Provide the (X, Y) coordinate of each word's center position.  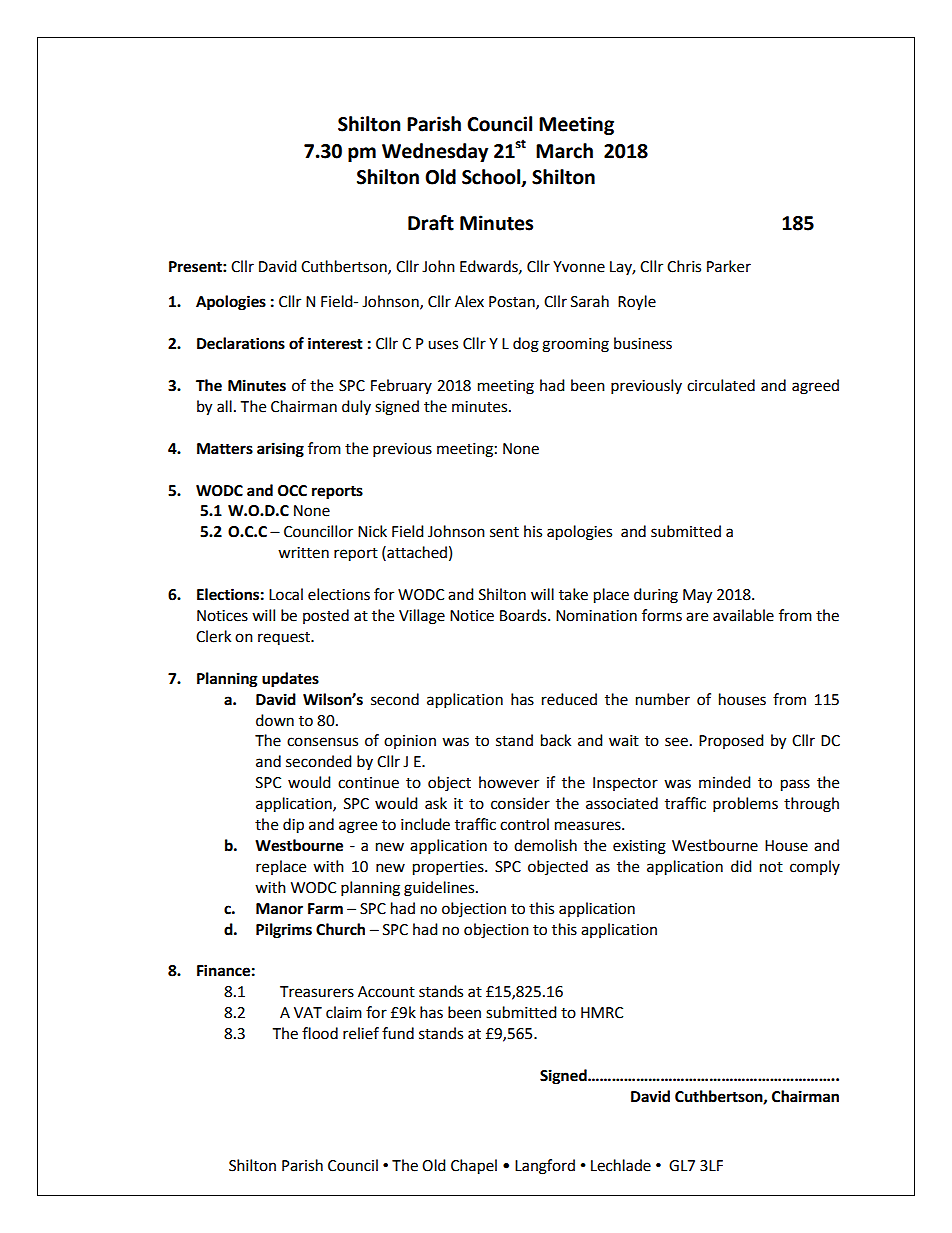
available (743, 615)
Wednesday (435, 152)
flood (320, 1033)
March (564, 151)
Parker (729, 266)
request (285, 638)
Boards (524, 615)
